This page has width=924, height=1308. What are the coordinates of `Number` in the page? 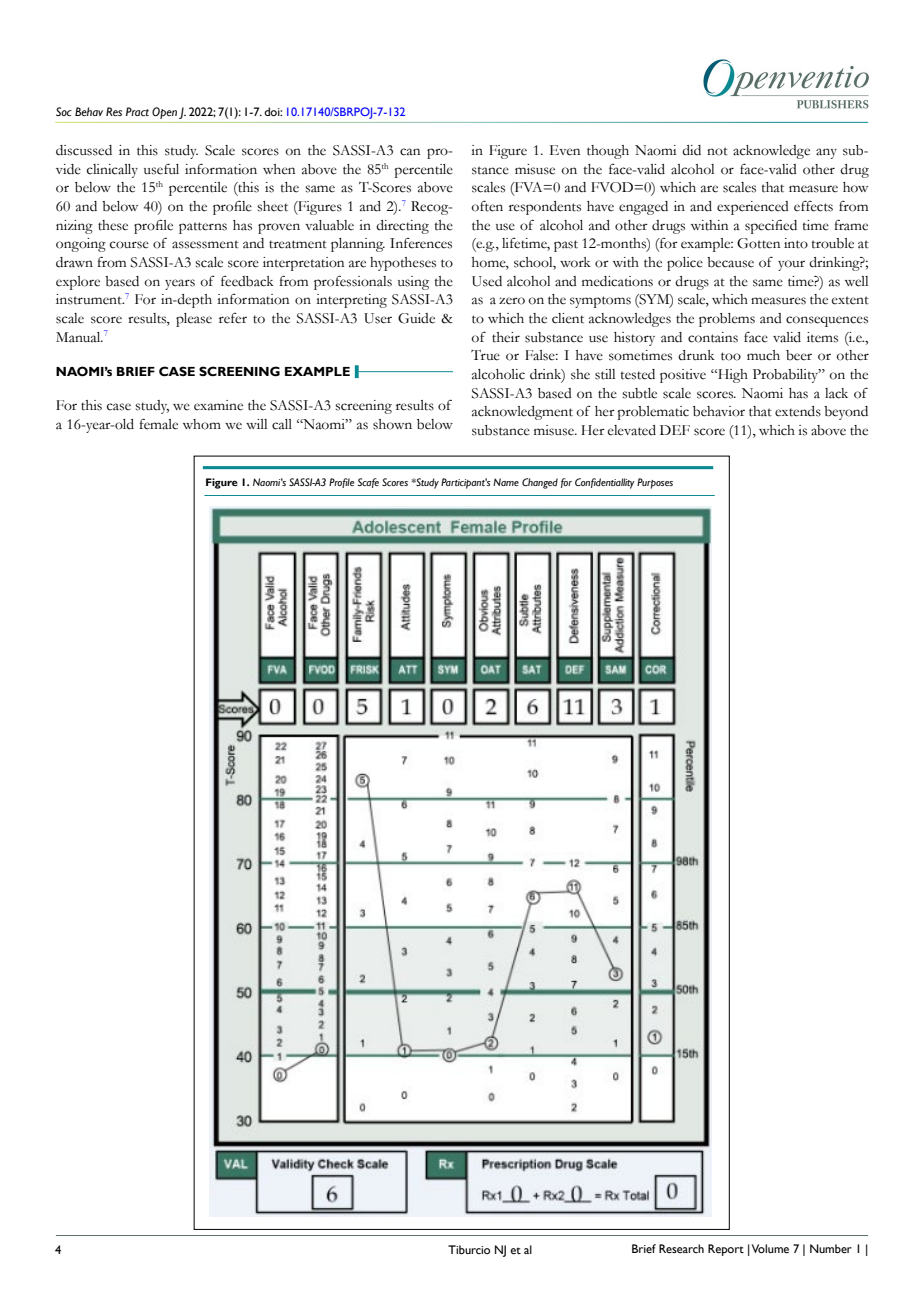 It's located at (831, 1248).
